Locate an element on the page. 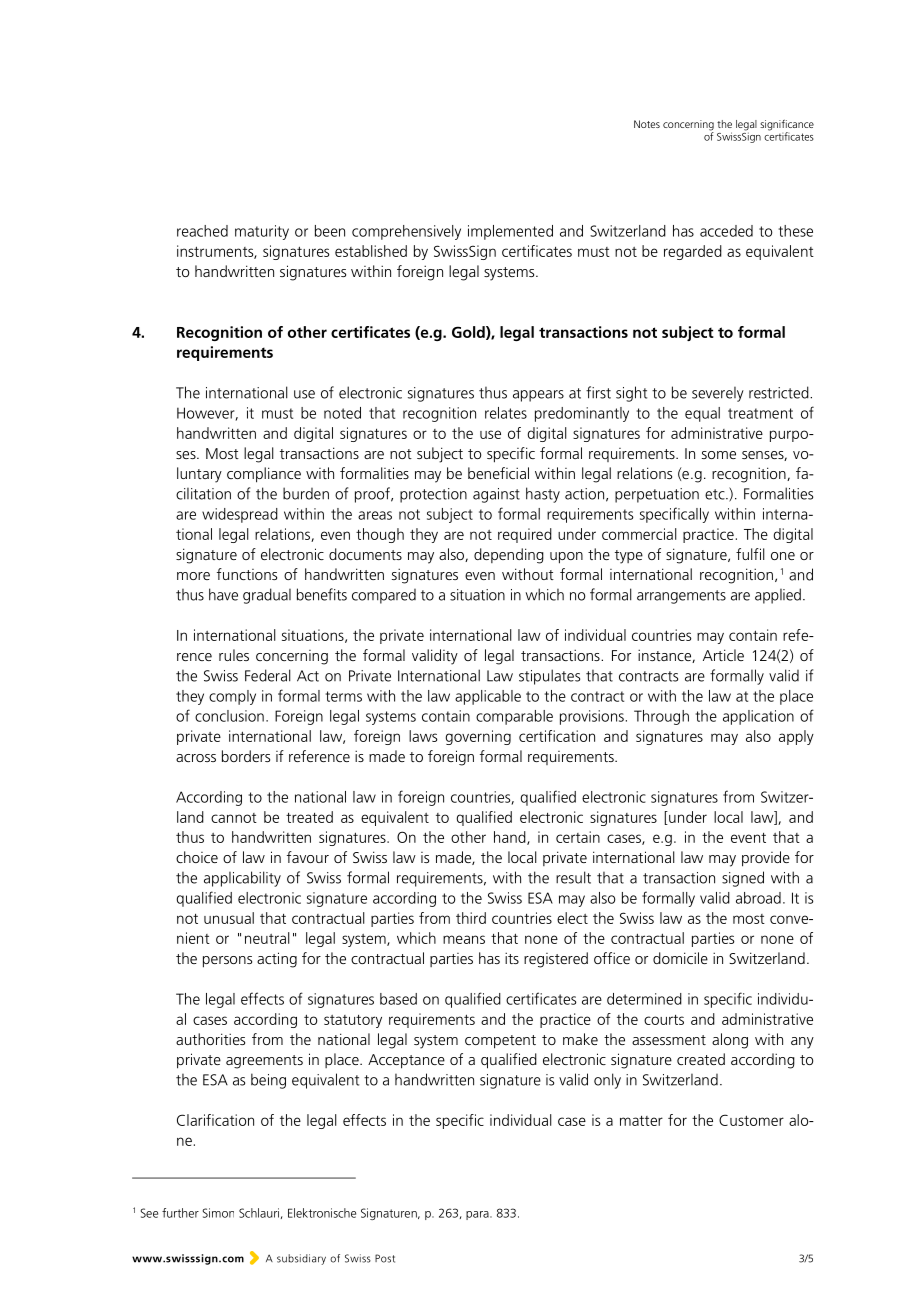  significance is located at coordinates (787, 126).
